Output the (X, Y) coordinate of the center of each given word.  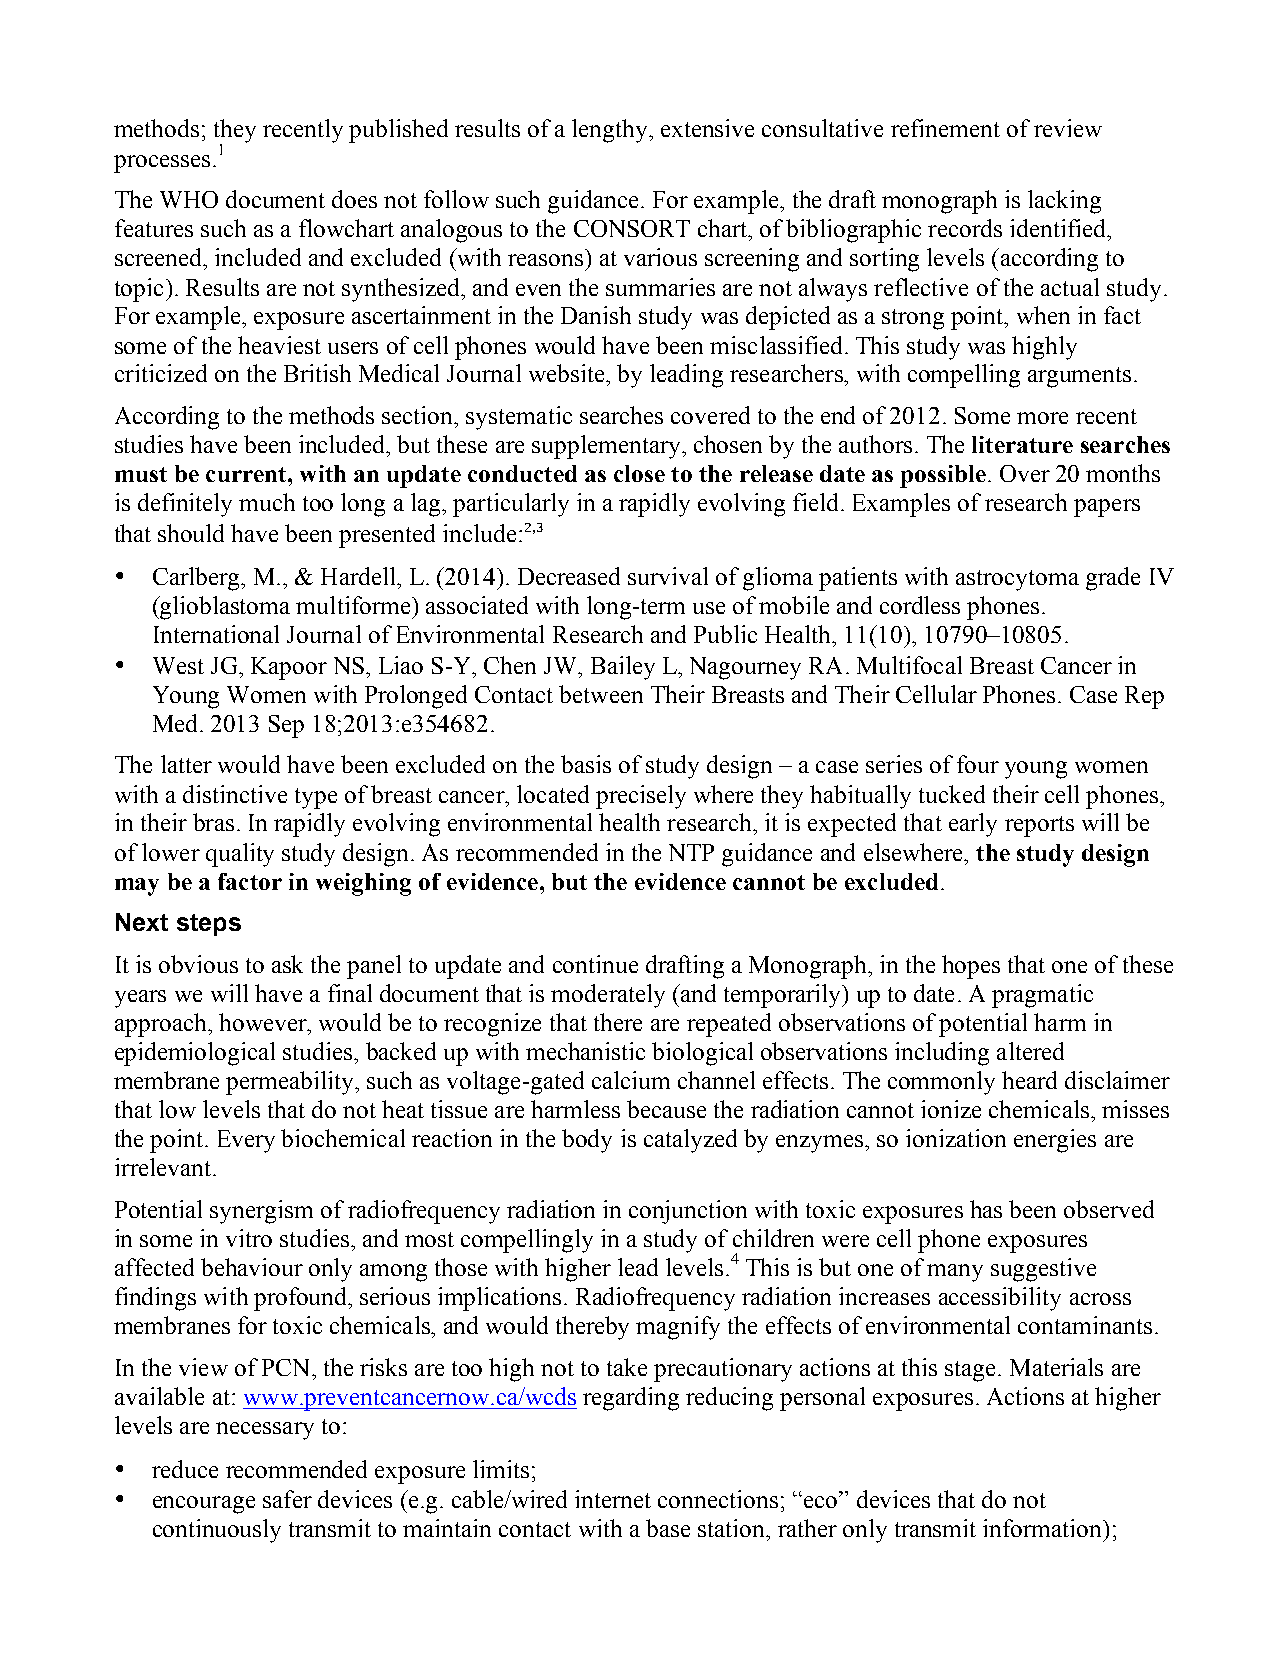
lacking (1064, 202)
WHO (189, 199)
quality (240, 855)
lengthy (611, 131)
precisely (641, 797)
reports (1039, 826)
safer (287, 1499)
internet (613, 1499)
